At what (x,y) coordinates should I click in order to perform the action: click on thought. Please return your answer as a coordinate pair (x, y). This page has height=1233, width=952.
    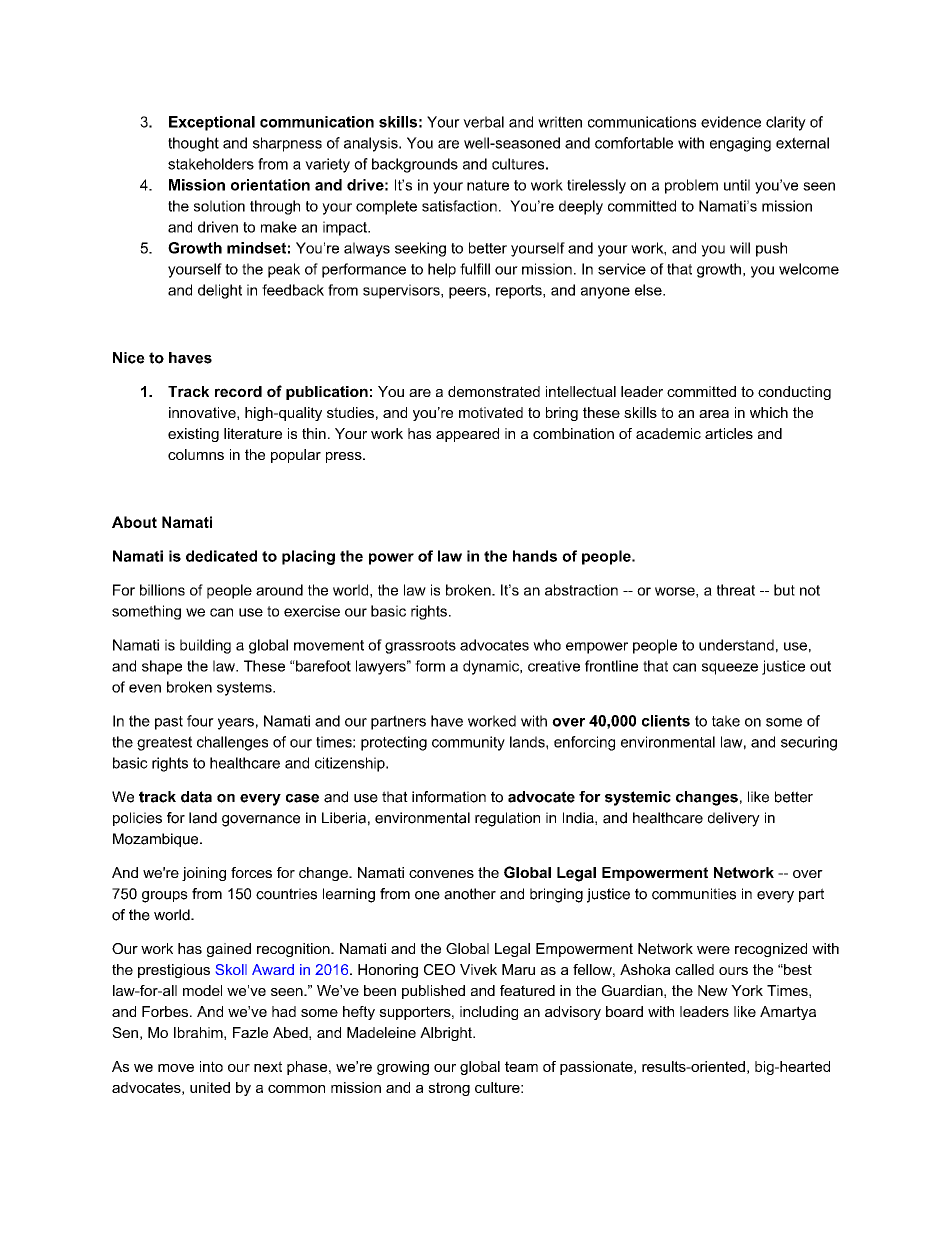
    Looking at the image, I should click on (193, 144).
